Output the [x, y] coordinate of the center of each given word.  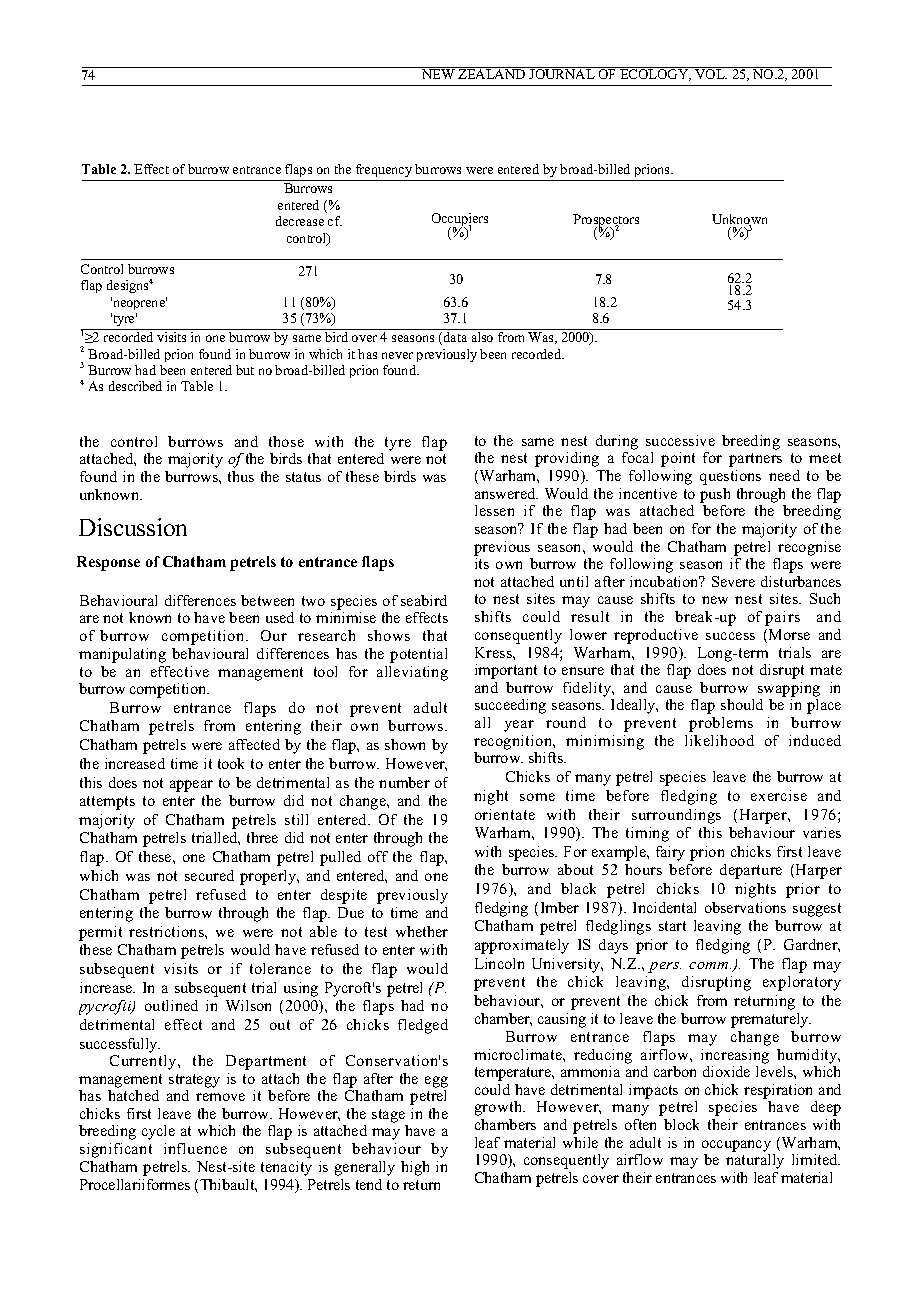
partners [755, 460]
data [455, 337]
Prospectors [606, 222]
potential [418, 655]
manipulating [122, 655]
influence [195, 1148]
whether [422, 931]
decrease [300, 221]
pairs [782, 618]
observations [745, 907]
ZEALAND [492, 73]
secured [209, 875]
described [135, 386]
